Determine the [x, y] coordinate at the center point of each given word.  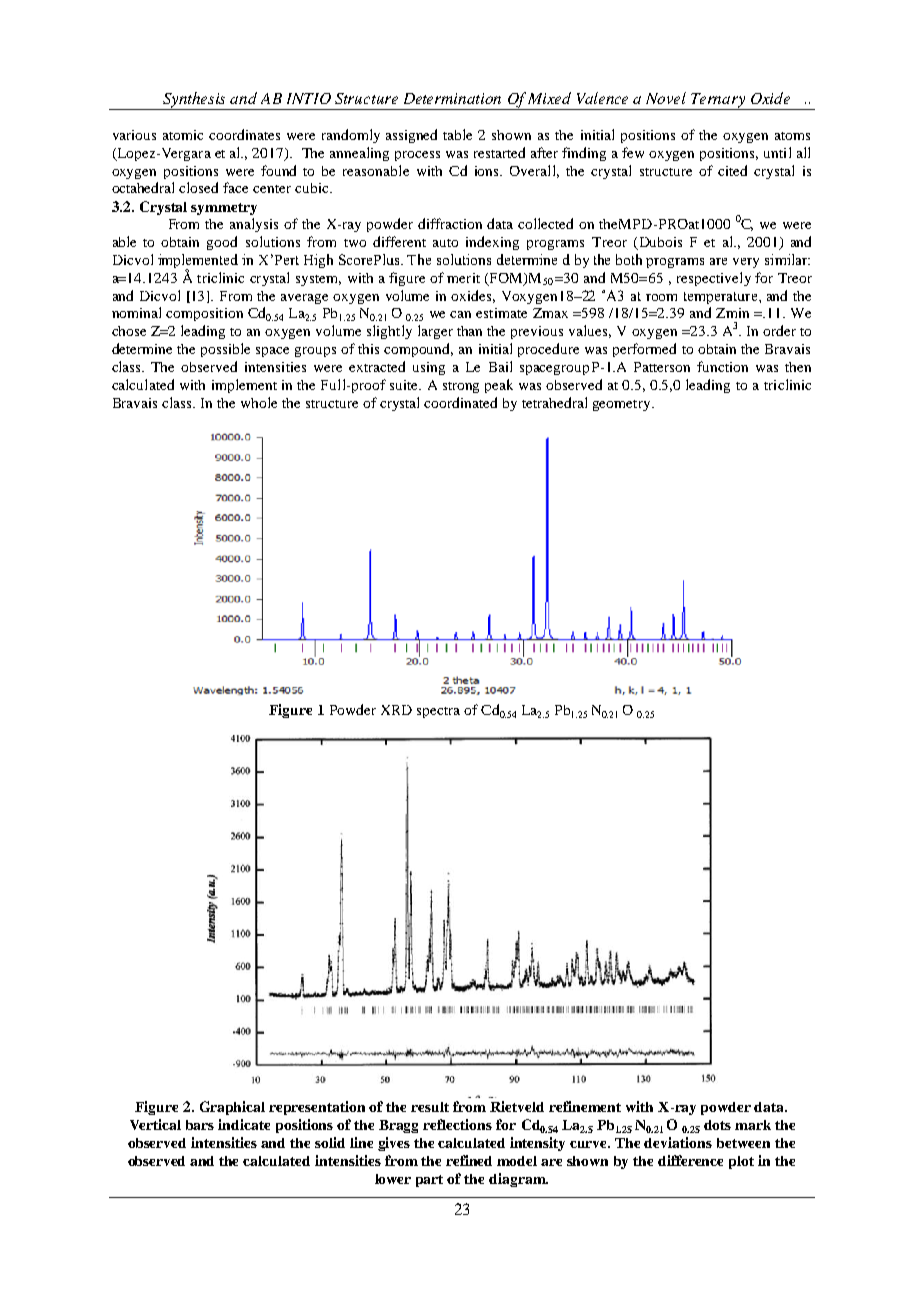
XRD [396, 710]
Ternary [719, 101]
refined [469, 1160]
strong [461, 387]
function [722, 366]
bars [200, 1125]
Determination [452, 98]
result [430, 1107]
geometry [623, 405]
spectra [438, 712]
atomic [183, 135]
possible [225, 350]
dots [717, 1125]
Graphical [232, 1108]
